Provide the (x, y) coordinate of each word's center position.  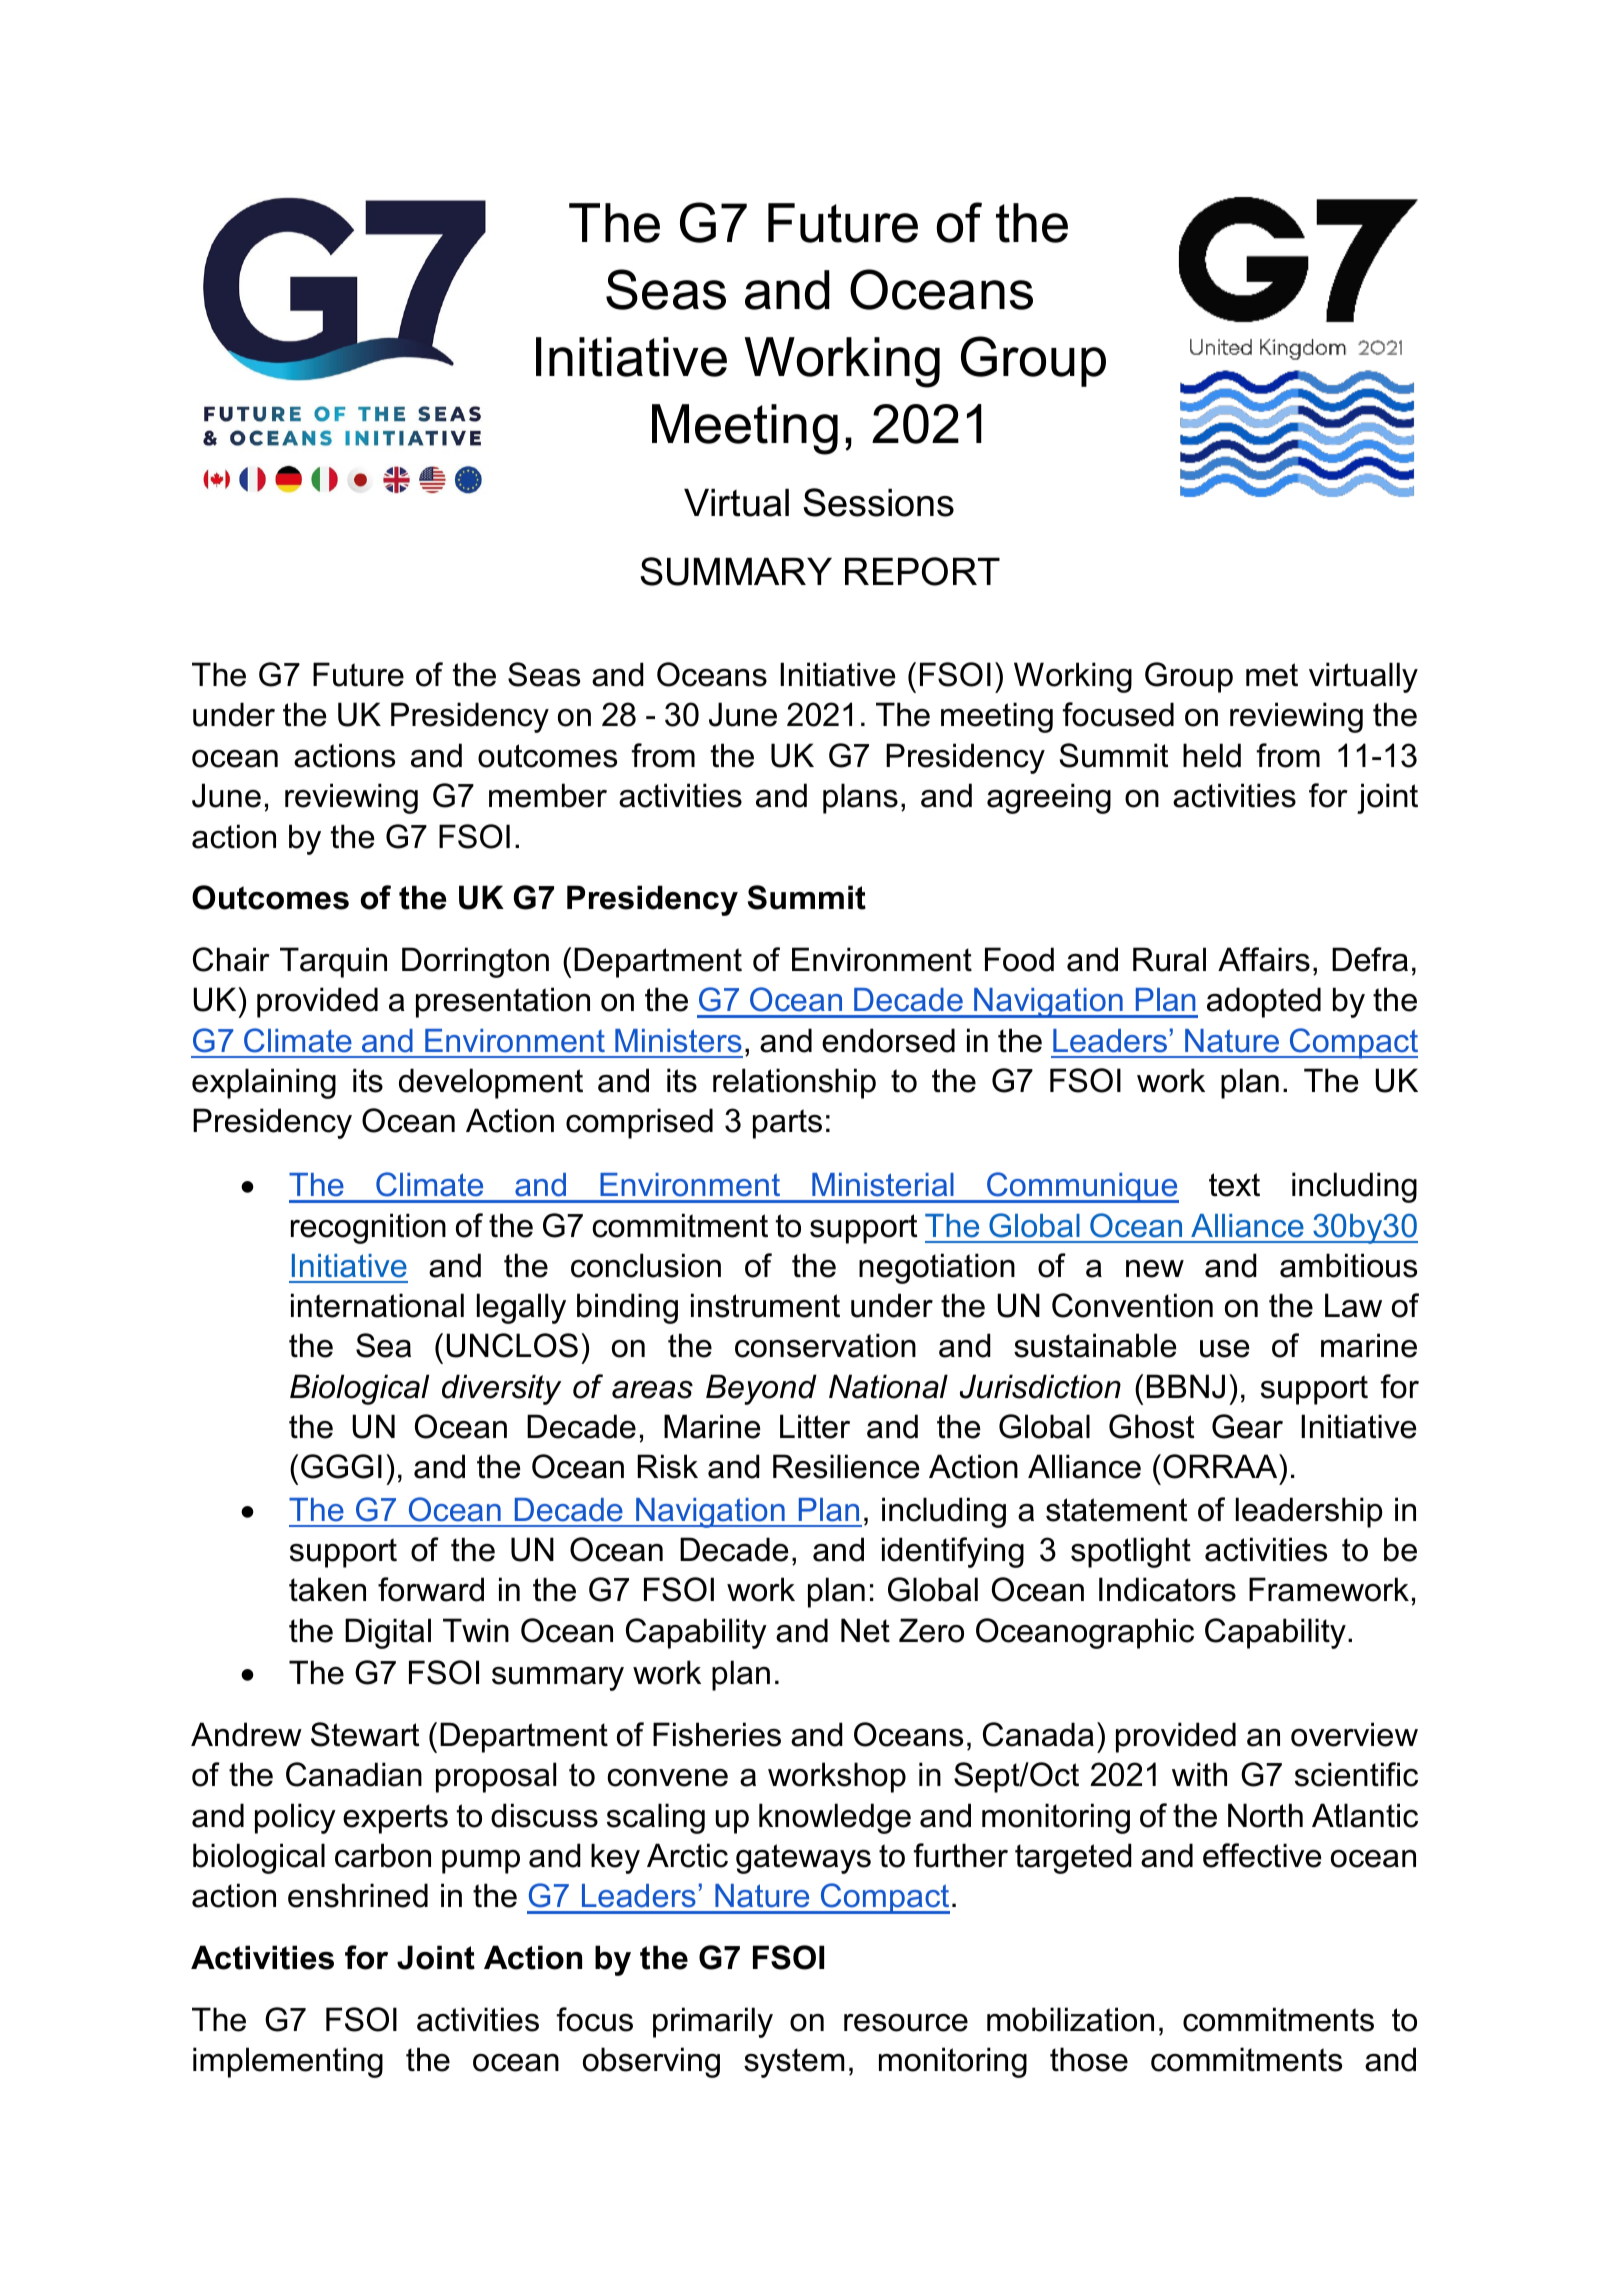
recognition (368, 1228)
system (794, 2063)
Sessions (878, 502)
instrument (765, 1305)
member (548, 795)
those (1089, 2059)
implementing (288, 2062)
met (1272, 675)
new (1155, 1269)
